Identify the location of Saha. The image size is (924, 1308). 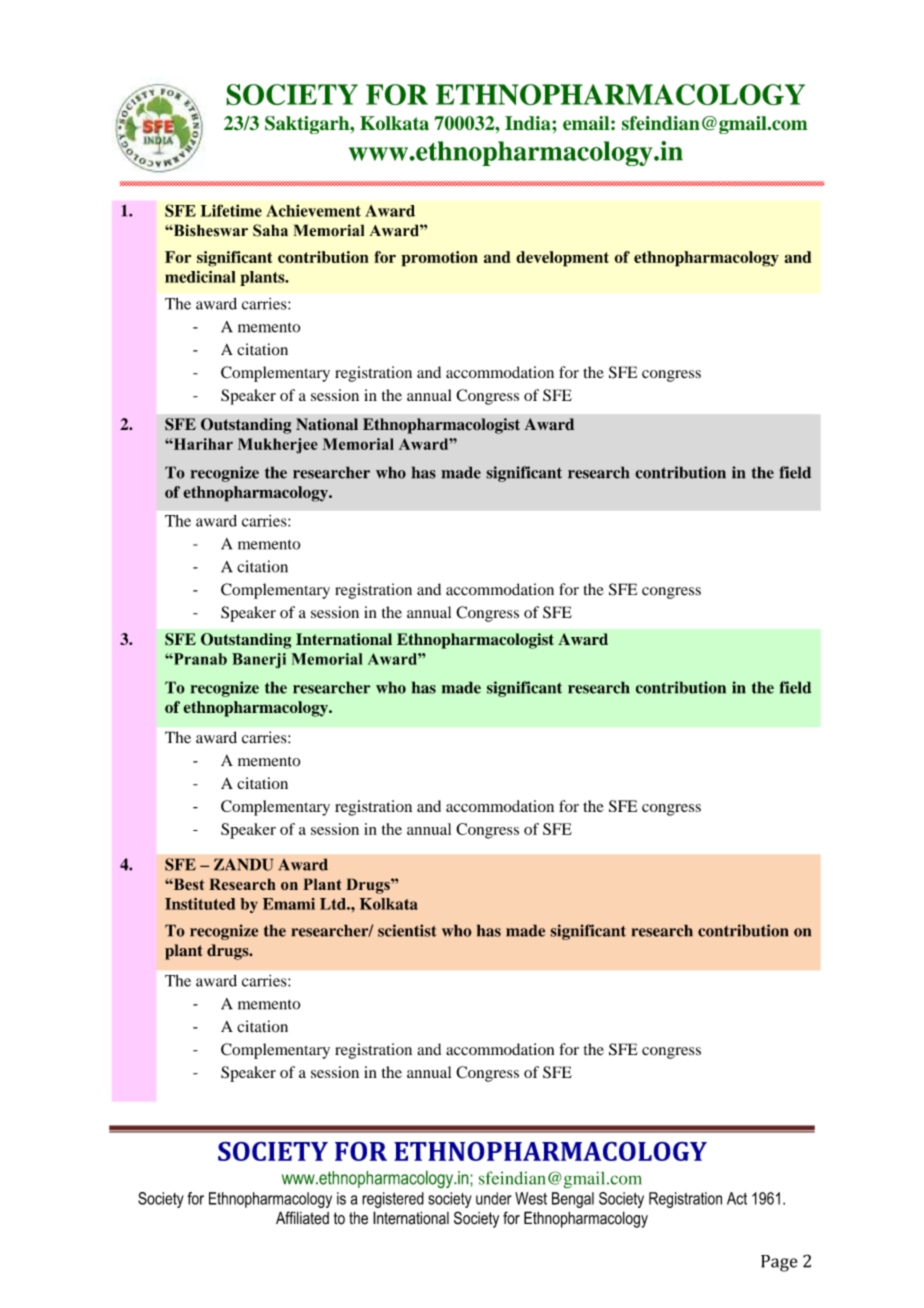
(270, 230).
